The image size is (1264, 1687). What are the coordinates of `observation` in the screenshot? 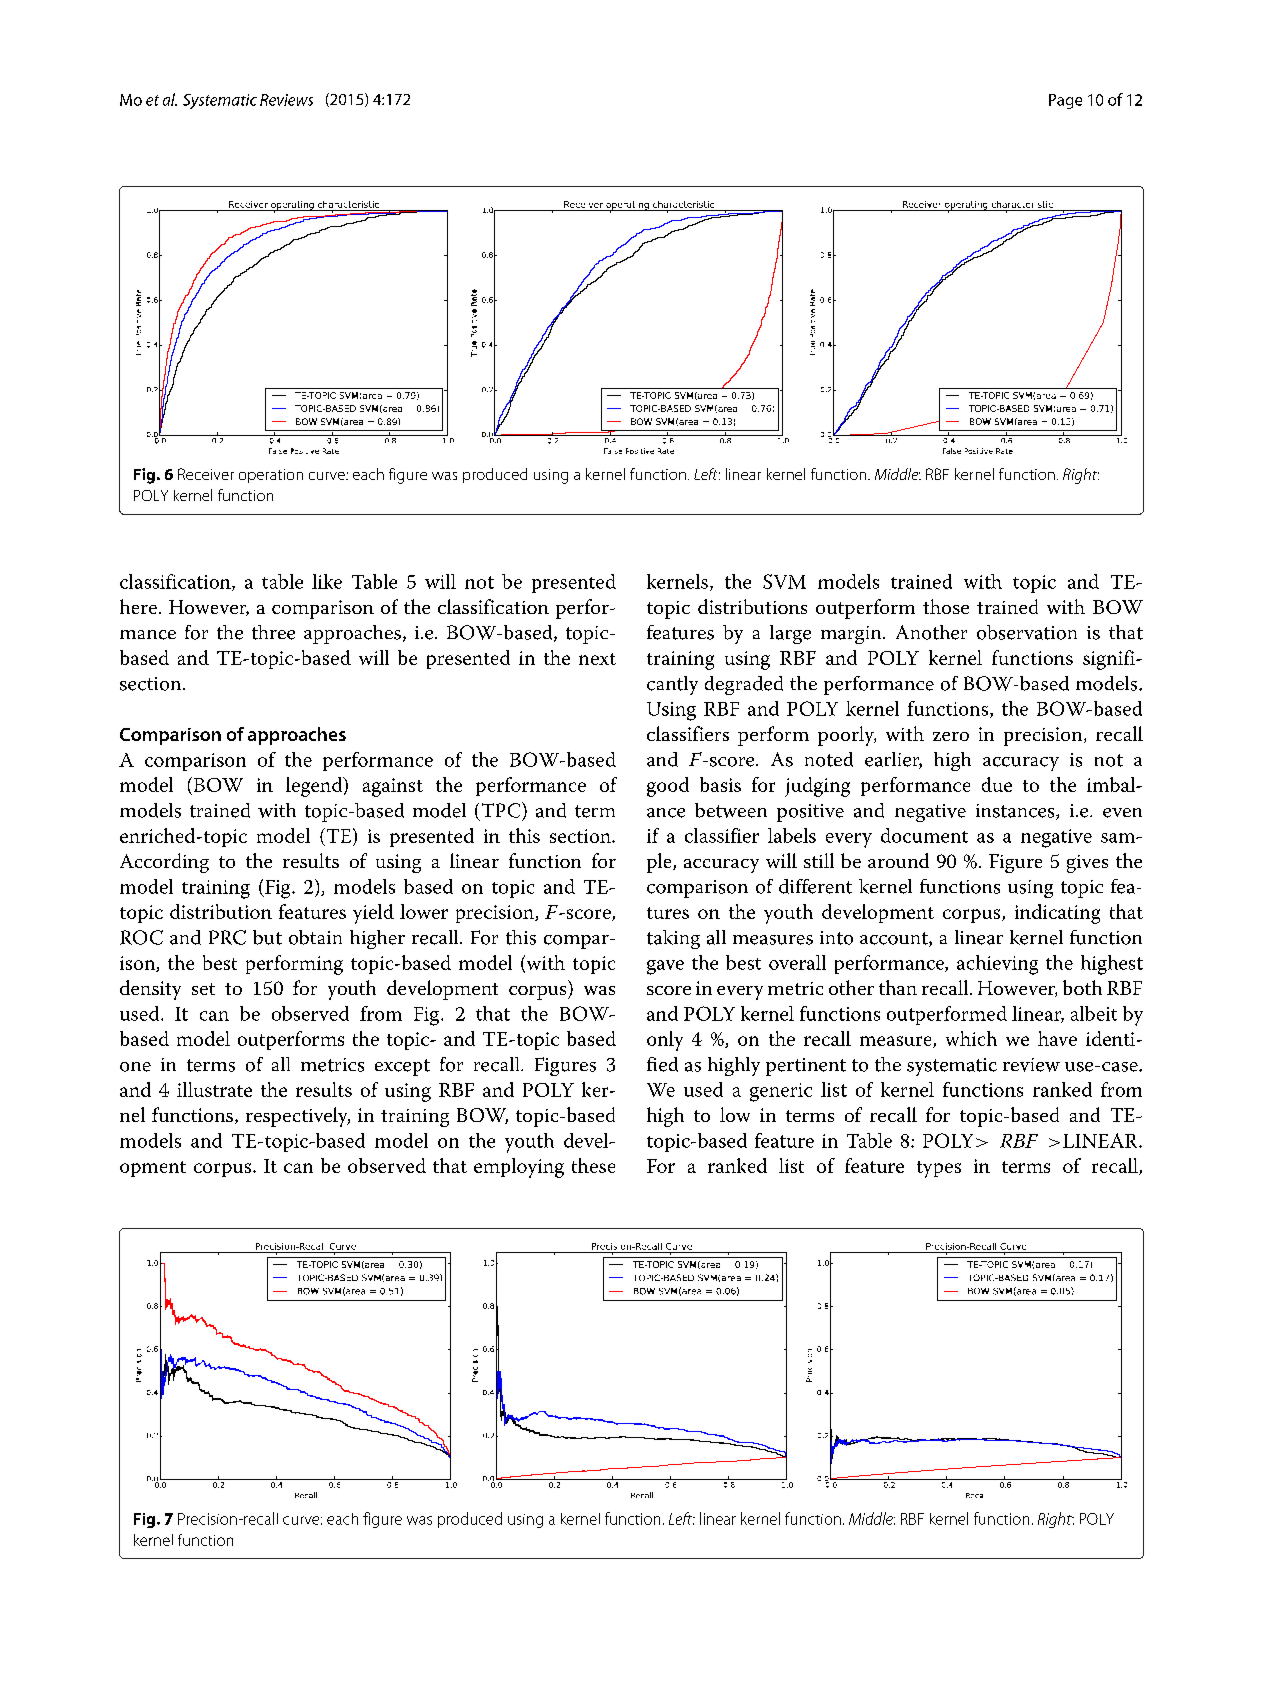 It's located at (1027, 632).
